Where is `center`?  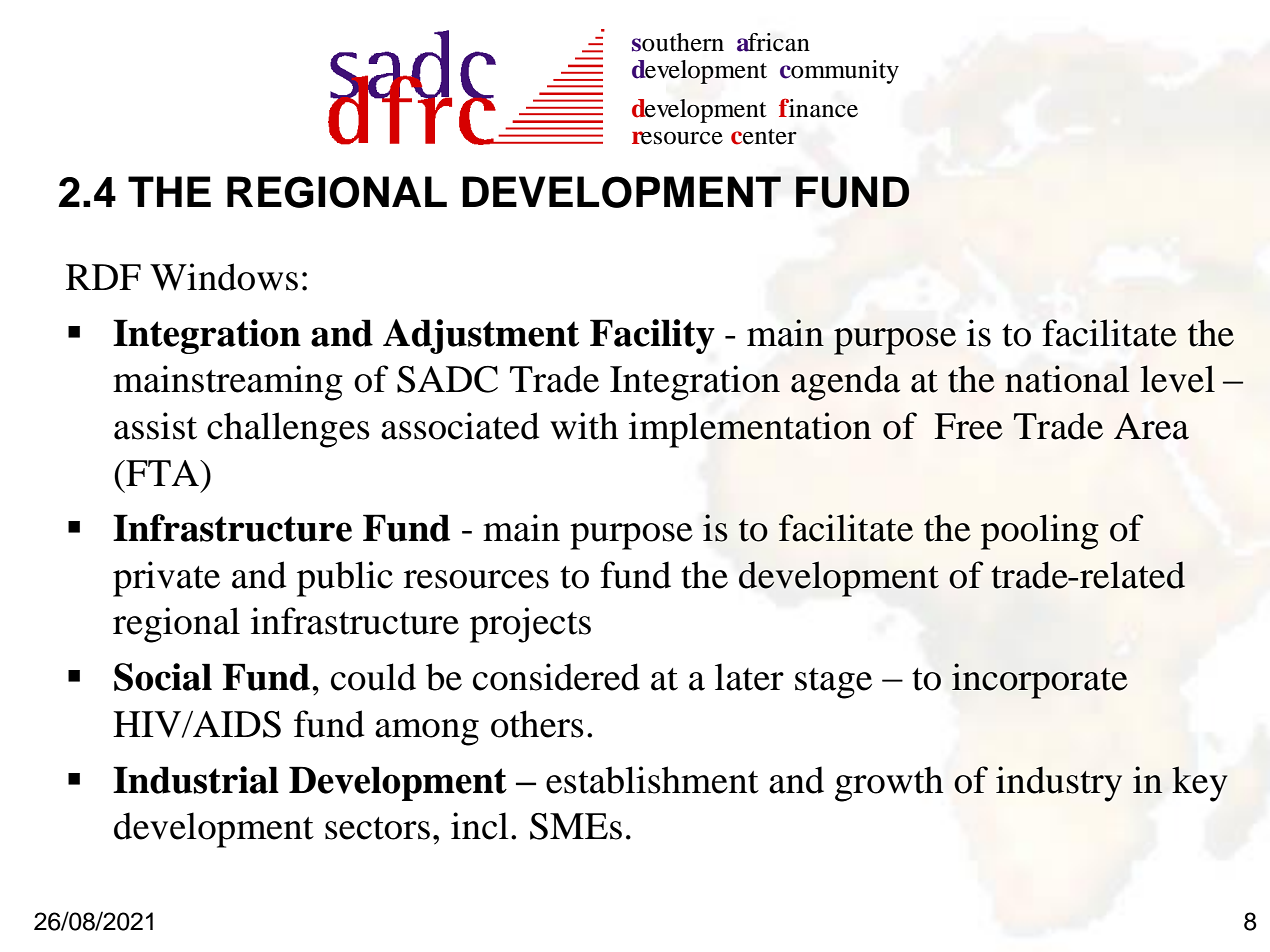
center is located at coordinates (764, 137).
